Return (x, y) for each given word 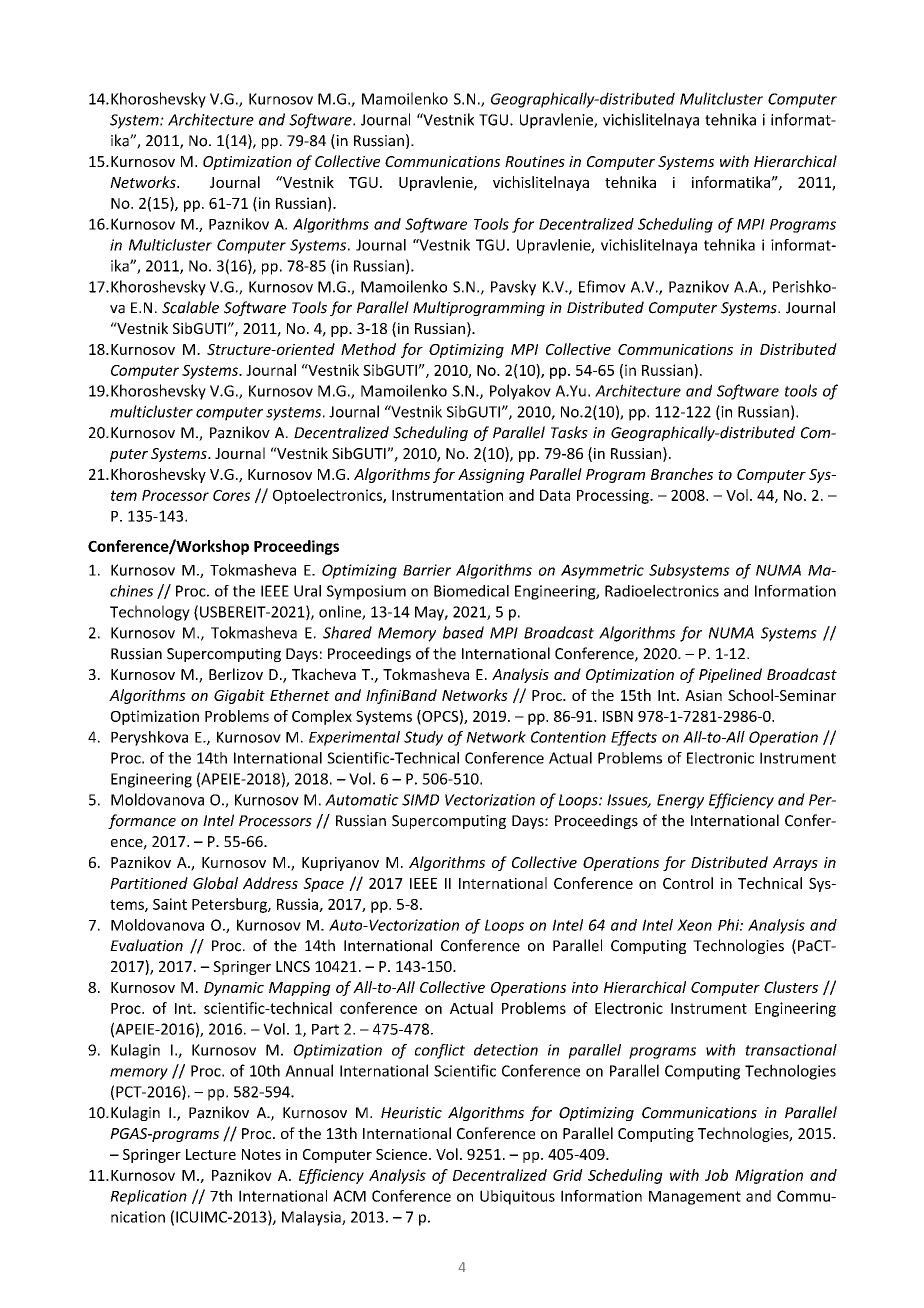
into (585, 987)
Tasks (569, 432)
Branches (682, 474)
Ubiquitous (517, 1197)
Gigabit (239, 696)
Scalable (190, 307)
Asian (703, 695)
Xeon (694, 925)
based (463, 632)
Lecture (211, 1154)
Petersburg (230, 905)
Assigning (491, 476)
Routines (535, 161)
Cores (231, 495)
